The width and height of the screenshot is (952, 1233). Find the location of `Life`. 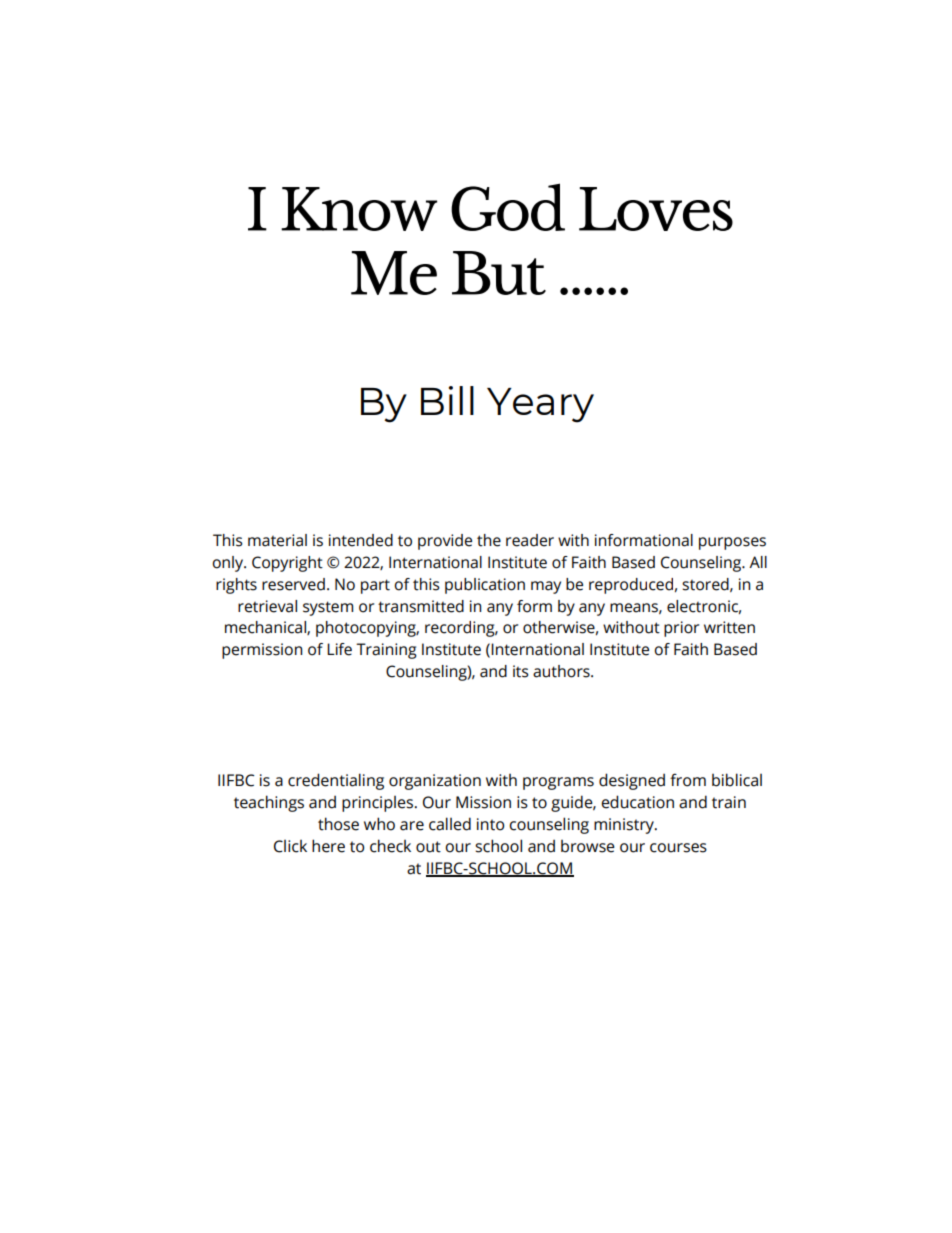

Life is located at coordinates (339, 649).
